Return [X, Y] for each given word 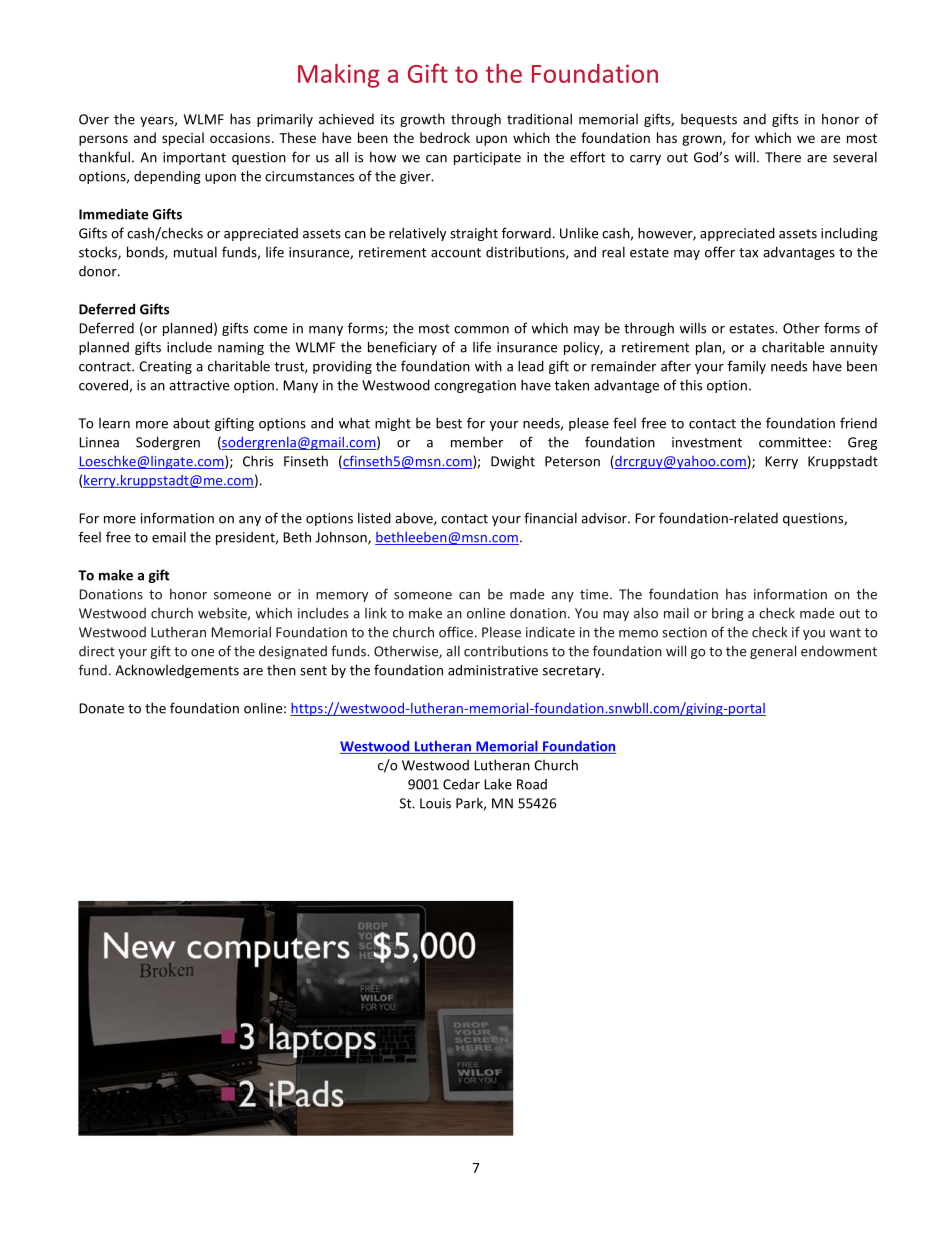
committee [793, 442]
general [773, 652]
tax [748, 253]
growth [422, 120]
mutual [195, 252]
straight [474, 234]
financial [550, 518]
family [747, 367]
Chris [258, 461]
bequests [709, 120]
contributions [506, 651]
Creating [165, 367]
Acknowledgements [177, 671]
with [488, 366]
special [183, 139]
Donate [101, 708]
